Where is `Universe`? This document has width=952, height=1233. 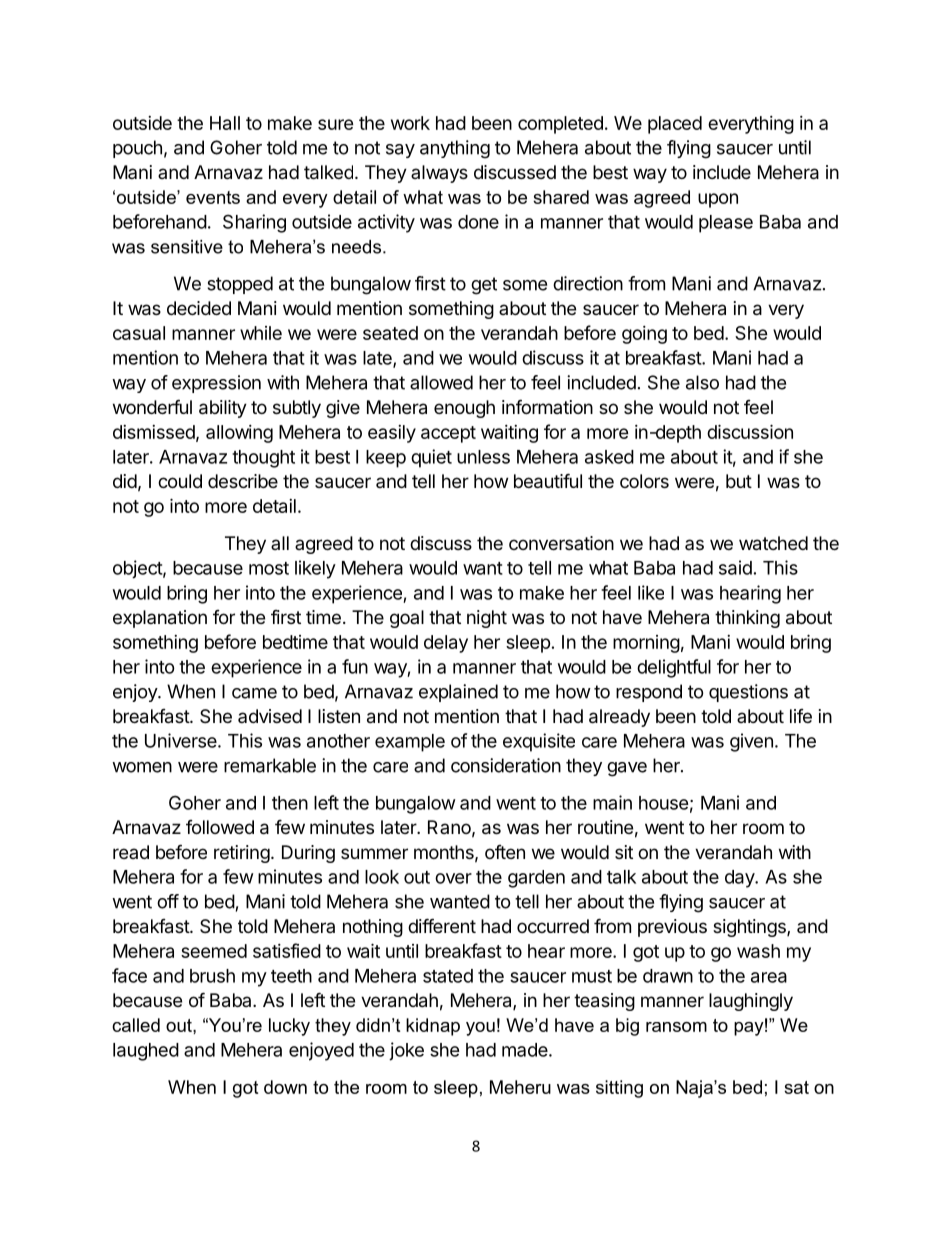 Universe is located at coordinates (182, 740).
